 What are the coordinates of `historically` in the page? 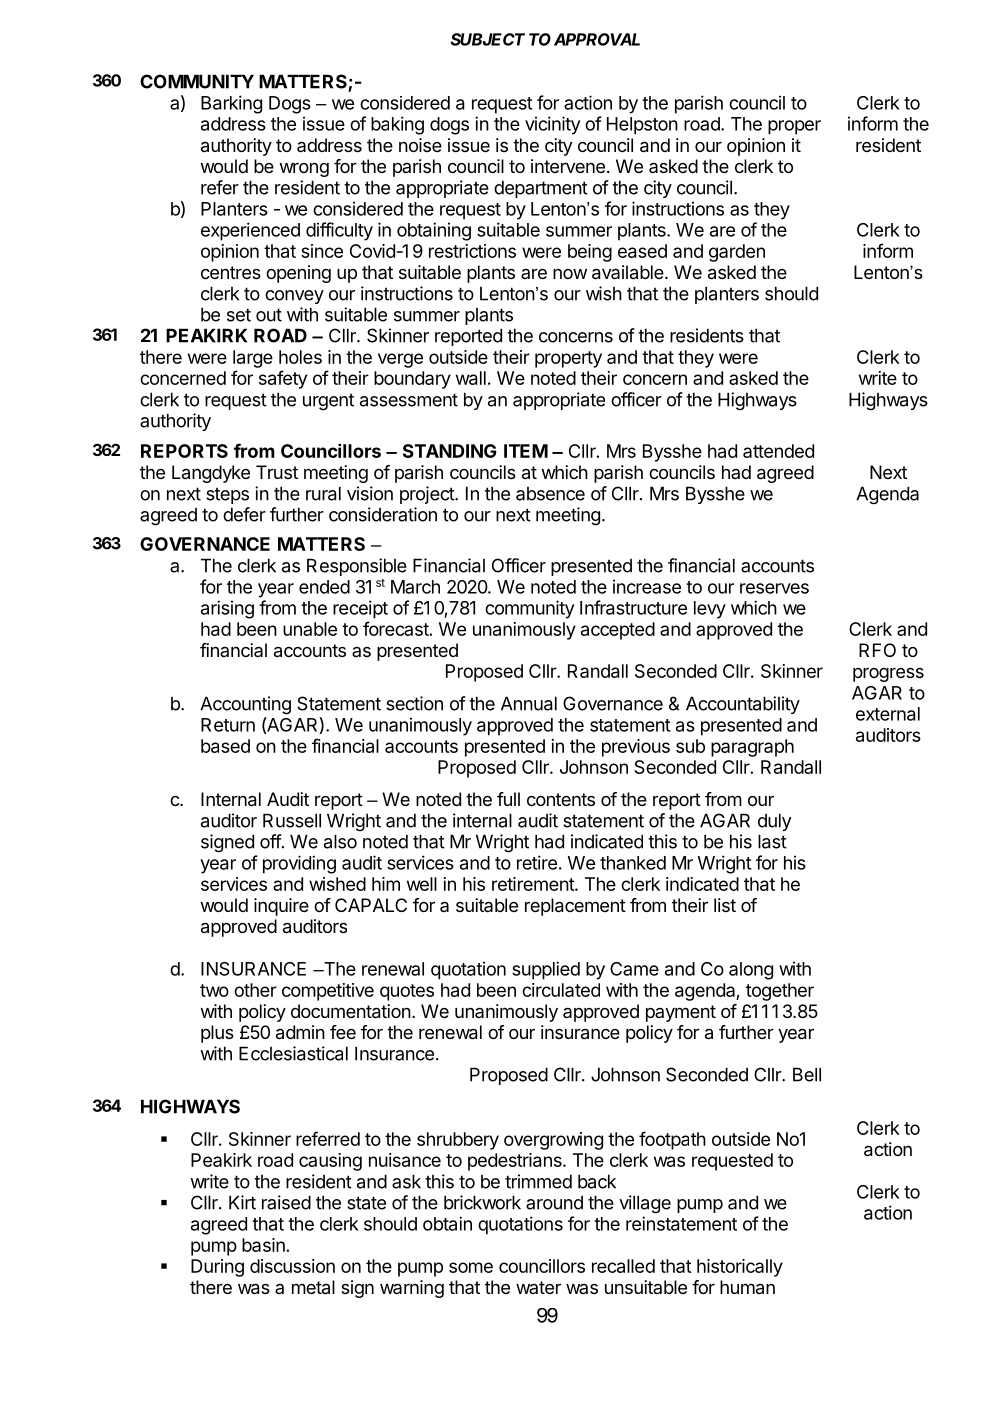 It's located at (740, 1268).
